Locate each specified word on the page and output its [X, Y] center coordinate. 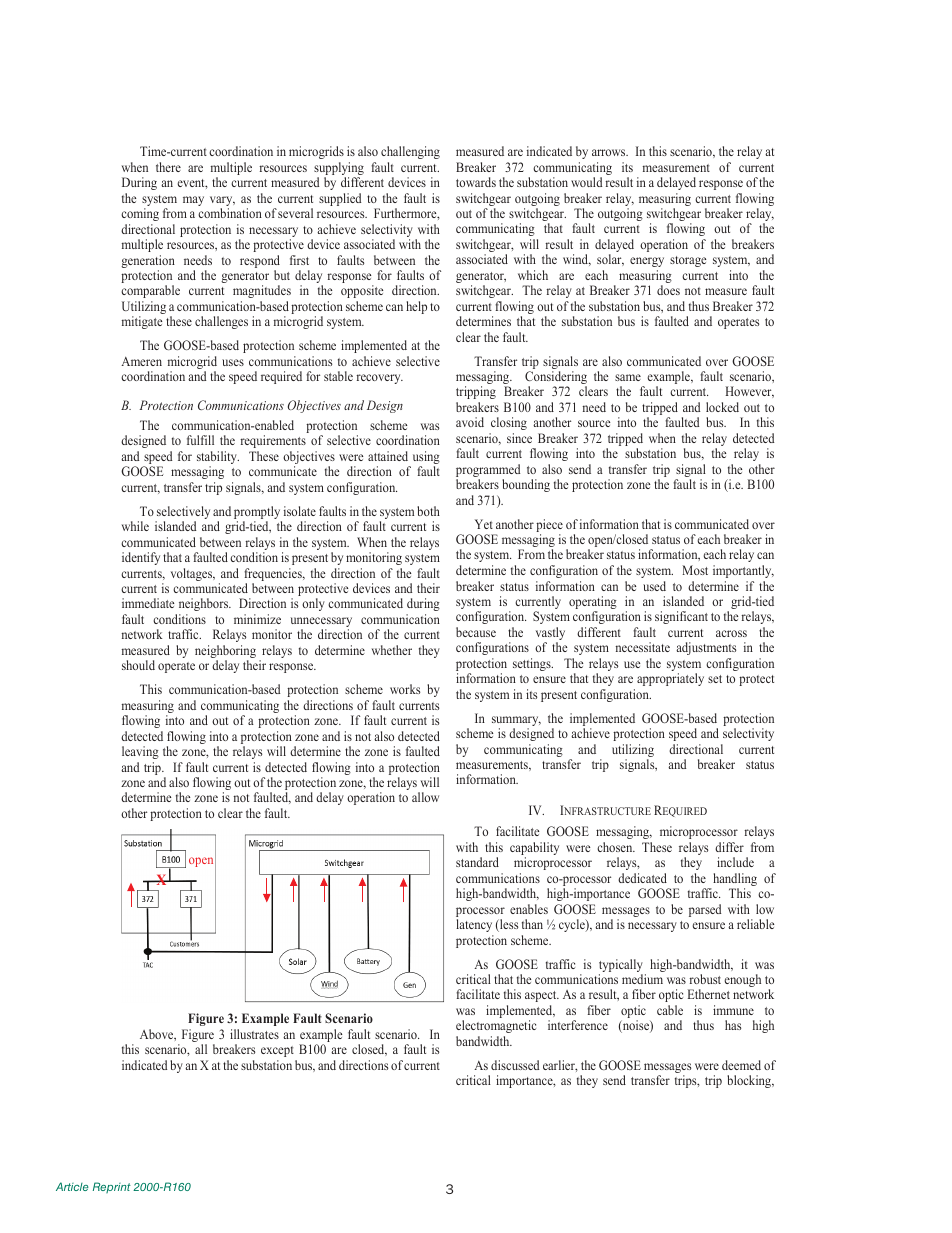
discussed [515, 1065]
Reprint [112, 1187]
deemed [741, 1065]
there [168, 167]
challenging [410, 152]
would [586, 182]
